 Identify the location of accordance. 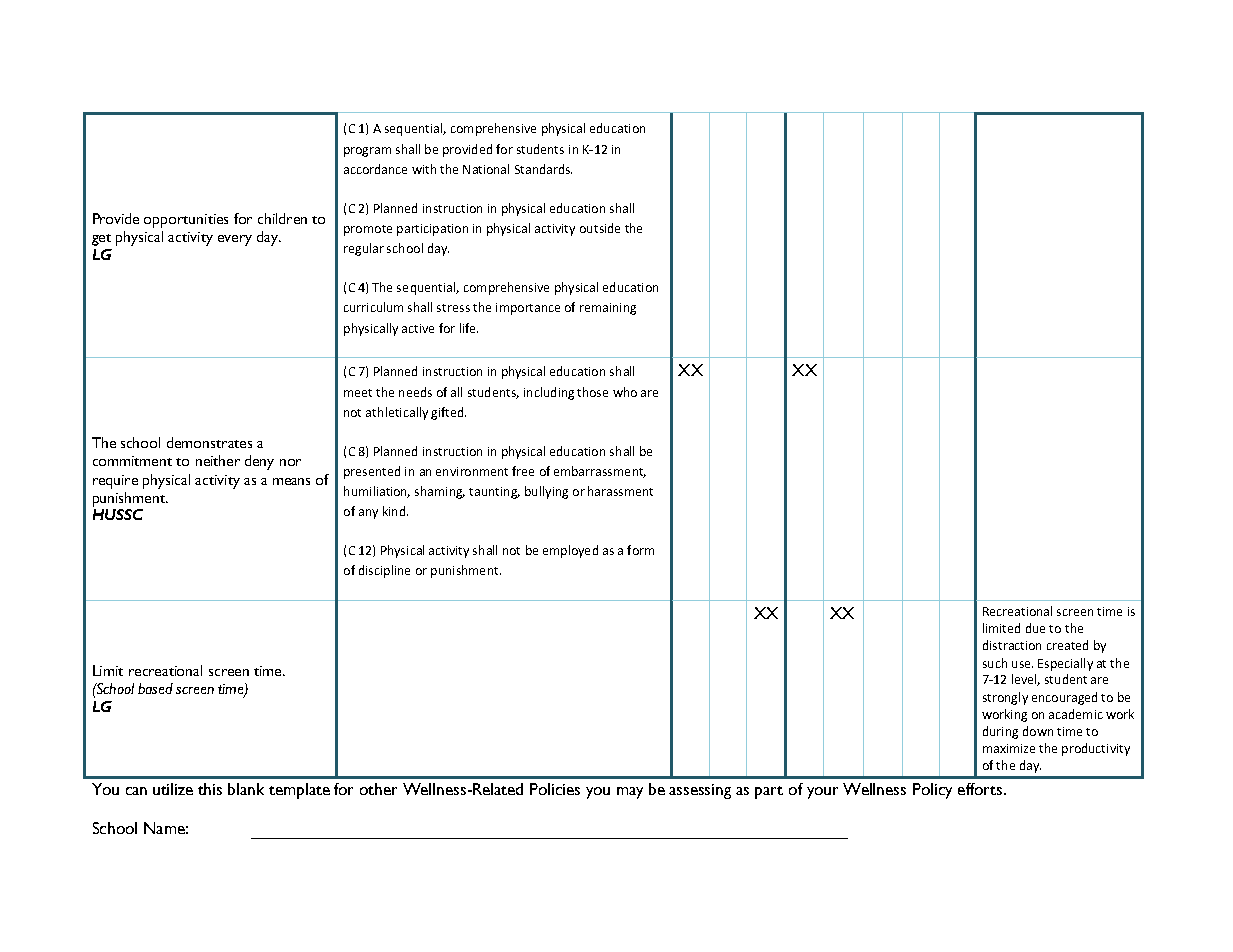
(375, 169).
